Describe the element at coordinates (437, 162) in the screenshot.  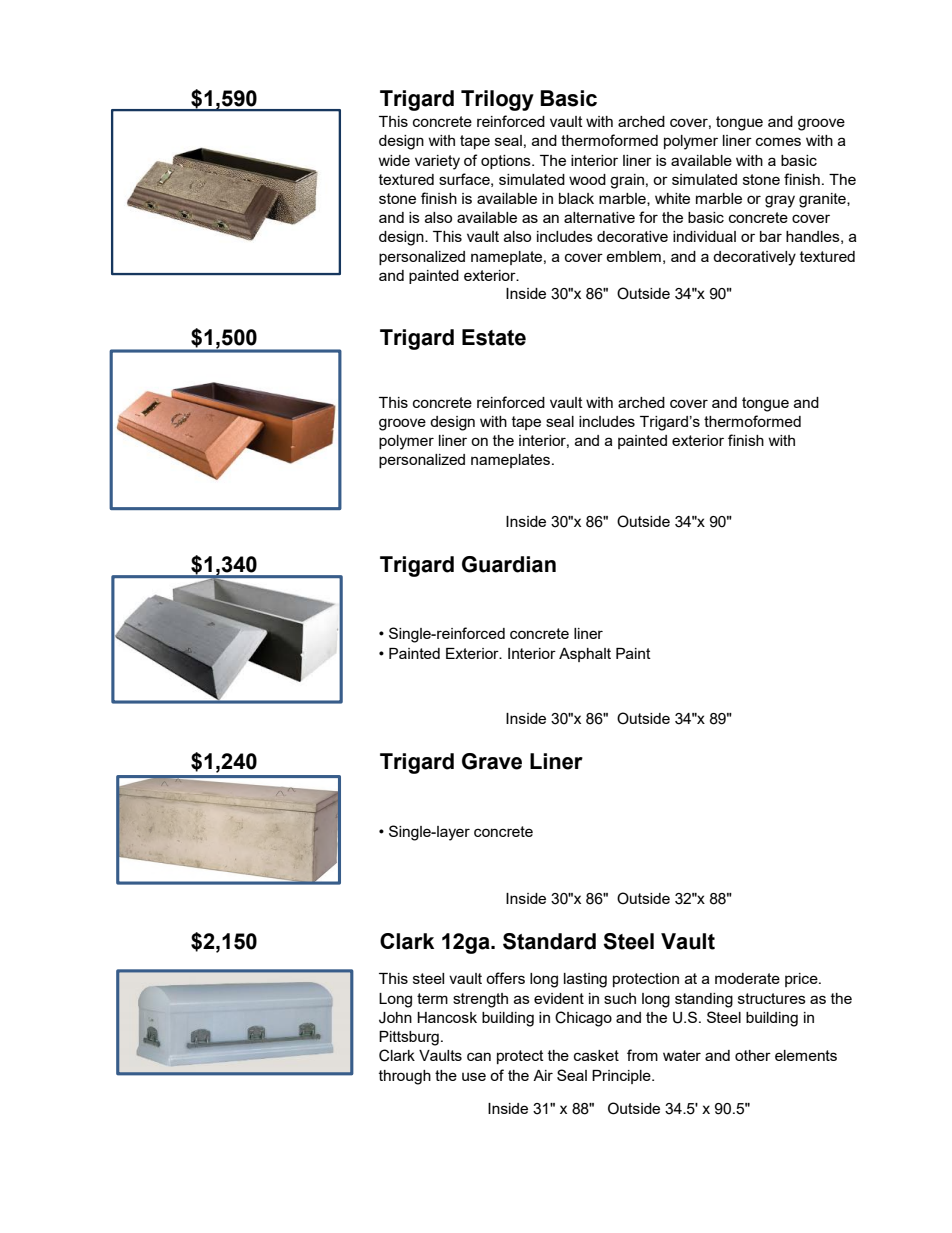
I see `variety` at that location.
